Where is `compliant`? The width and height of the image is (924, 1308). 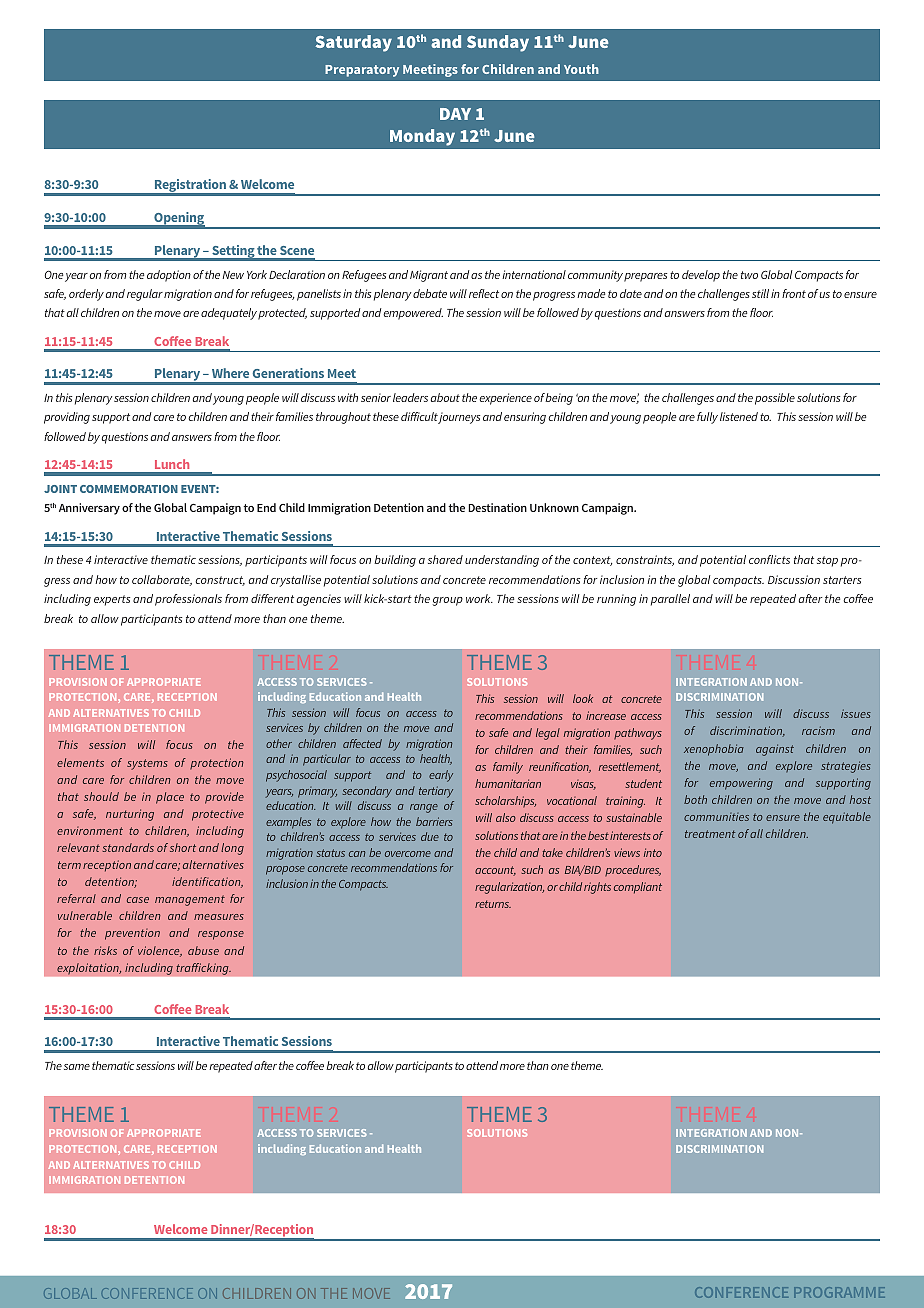 compliant is located at coordinates (638, 888).
